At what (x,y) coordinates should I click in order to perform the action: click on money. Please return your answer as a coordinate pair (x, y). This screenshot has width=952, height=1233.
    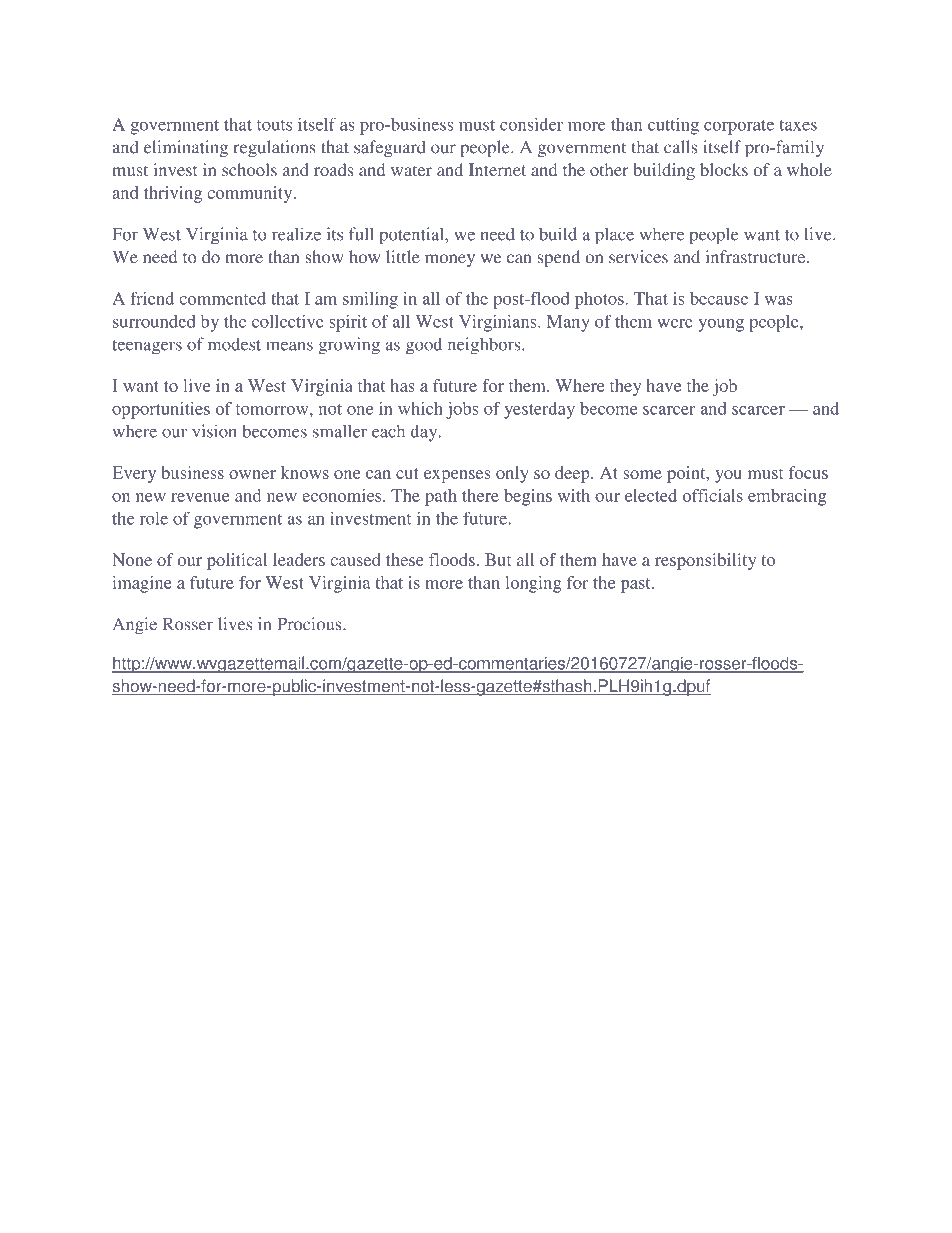
    Looking at the image, I should click on (450, 260).
